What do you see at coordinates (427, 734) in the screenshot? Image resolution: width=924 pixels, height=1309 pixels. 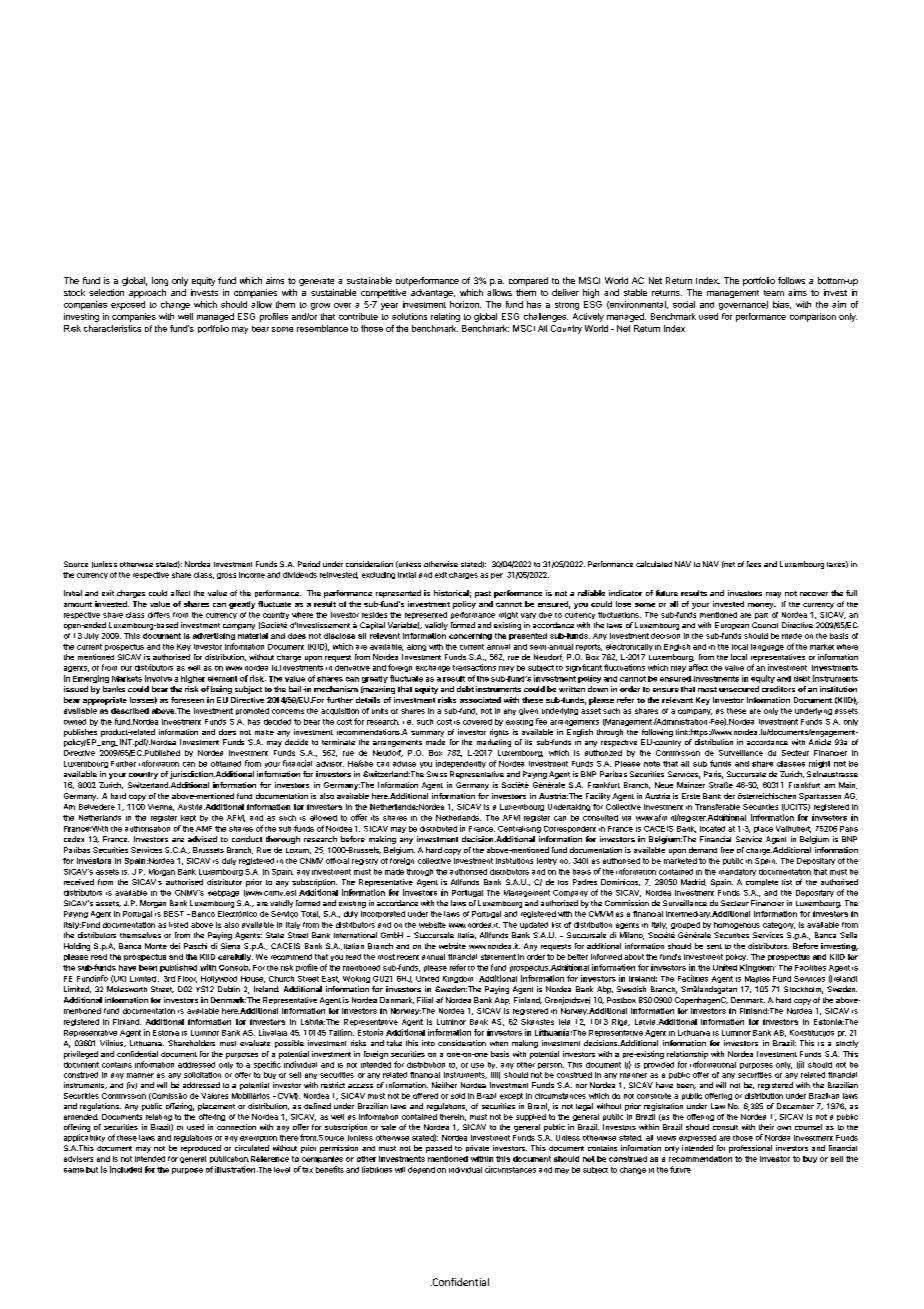 I see `summary` at bounding box center [427, 734].
